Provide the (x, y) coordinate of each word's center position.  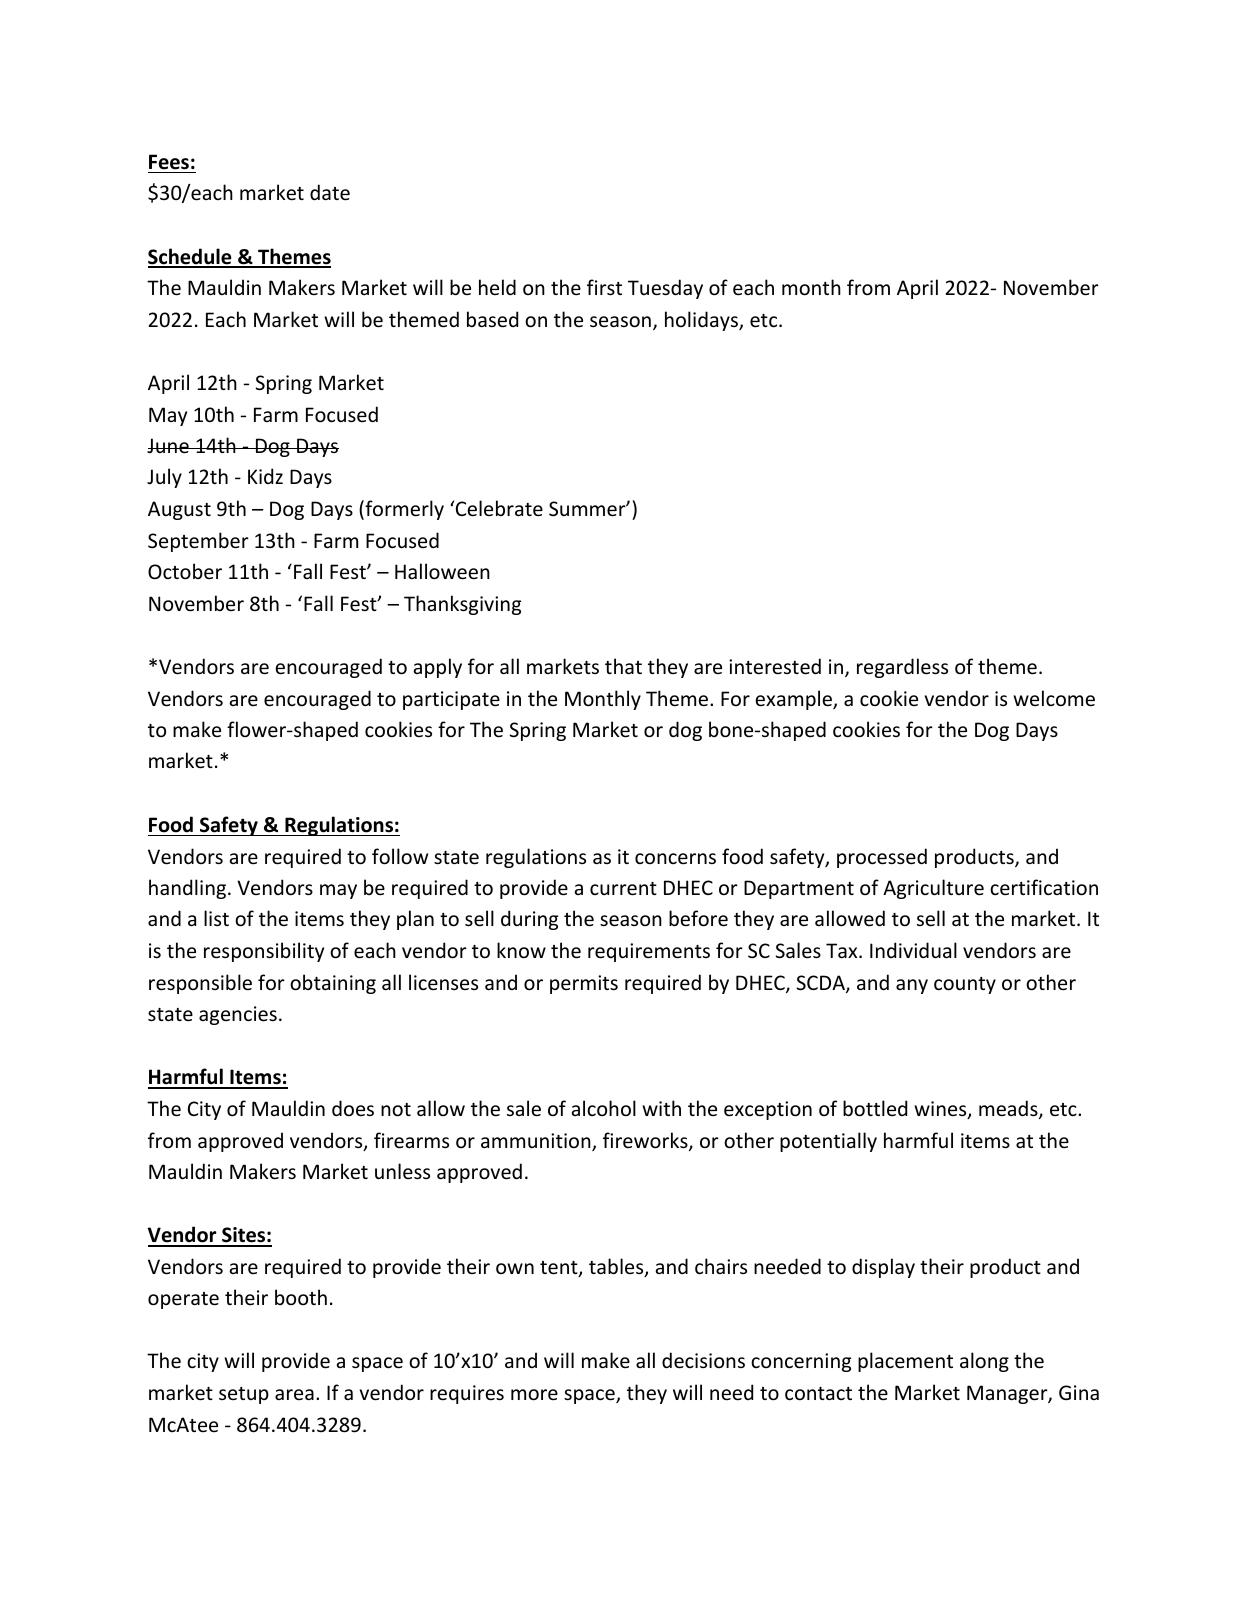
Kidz (265, 476)
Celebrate (498, 508)
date (330, 192)
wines (941, 1110)
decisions (703, 1360)
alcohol (604, 1108)
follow (400, 856)
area (294, 1394)
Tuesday (665, 289)
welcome (1054, 698)
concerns (675, 859)
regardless (902, 668)
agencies (238, 1015)
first (604, 287)
